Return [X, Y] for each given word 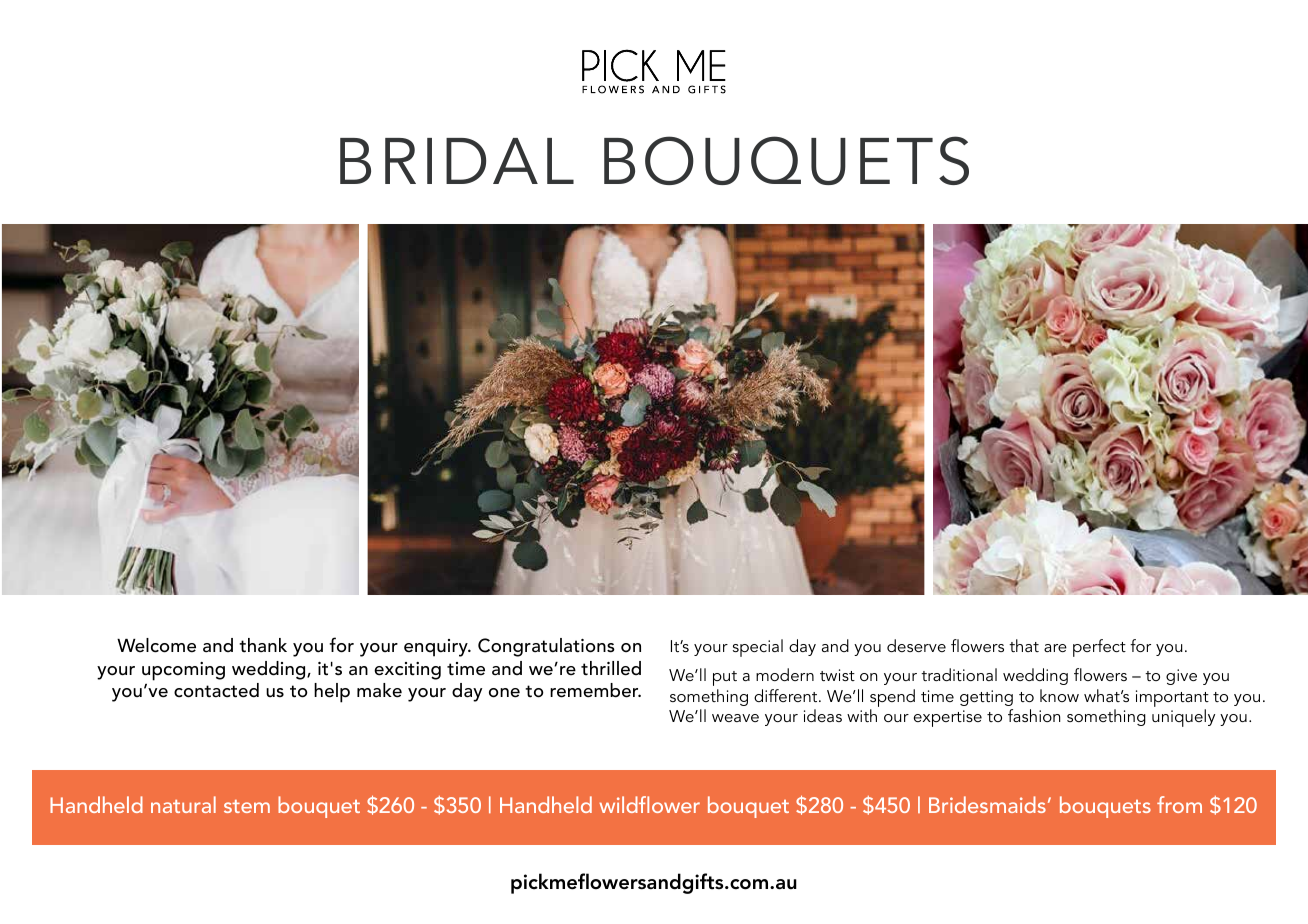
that [1024, 645]
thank [263, 645]
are [1055, 648]
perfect [1099, 648]
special [758, 648]
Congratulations [546, 647]
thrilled [611, 668]
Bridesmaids [987, 804]
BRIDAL [457, 161]
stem [247, 806]
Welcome [156, 645]
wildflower [649, 804]
